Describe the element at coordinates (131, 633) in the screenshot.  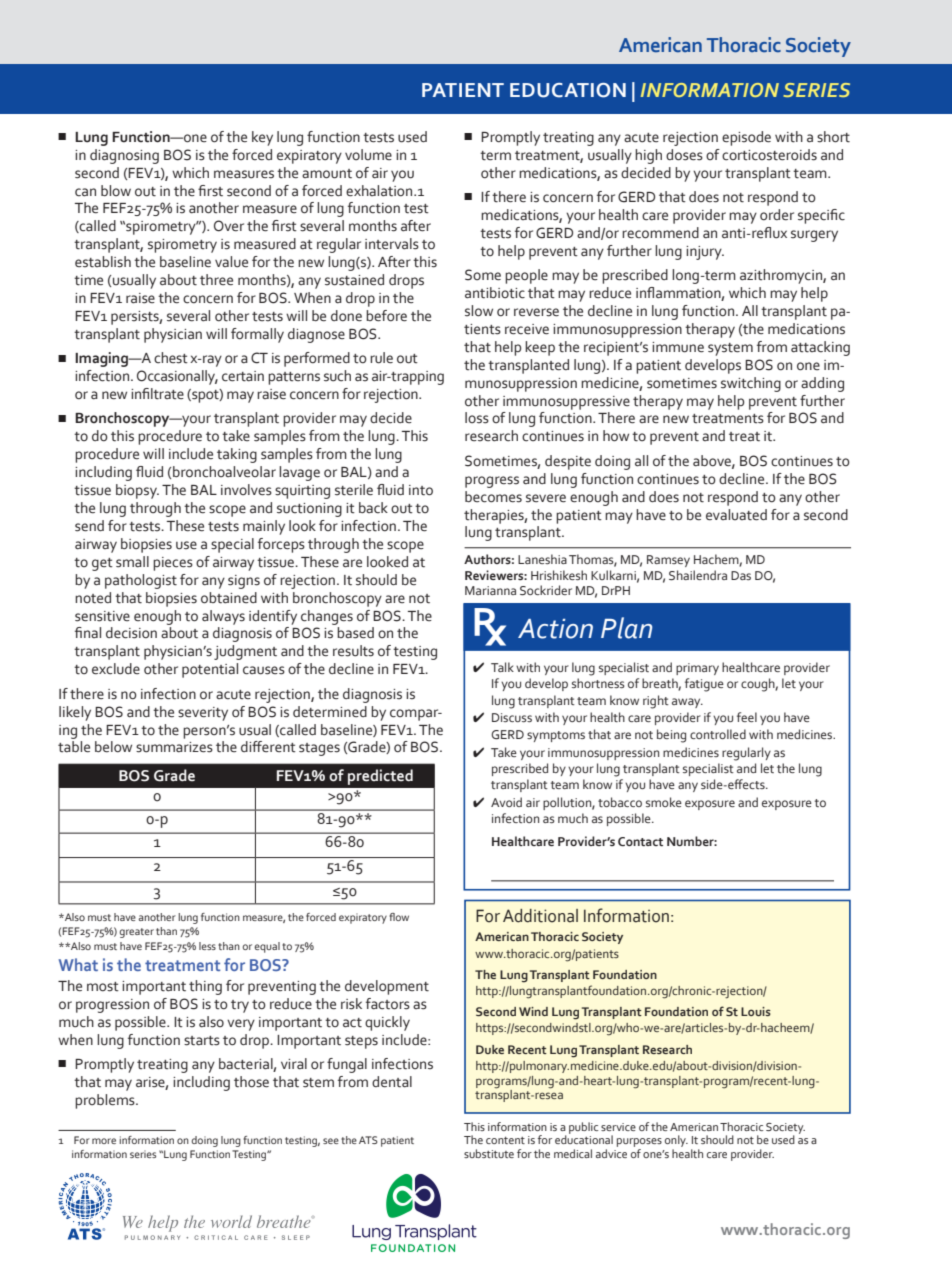
I see `decision` at that location.
